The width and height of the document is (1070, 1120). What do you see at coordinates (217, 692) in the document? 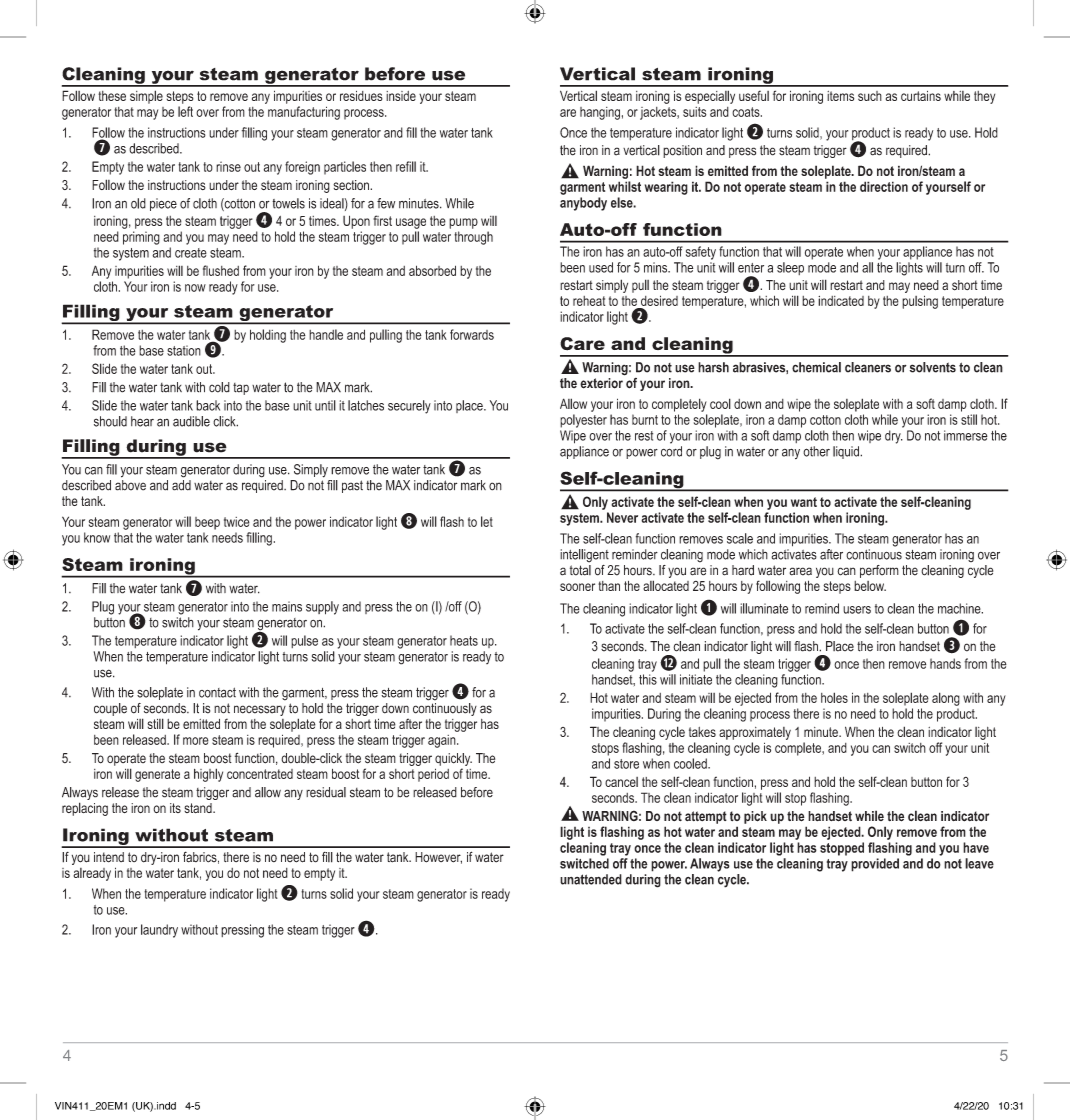
I see `contact` at bounding box center [217, 692].
